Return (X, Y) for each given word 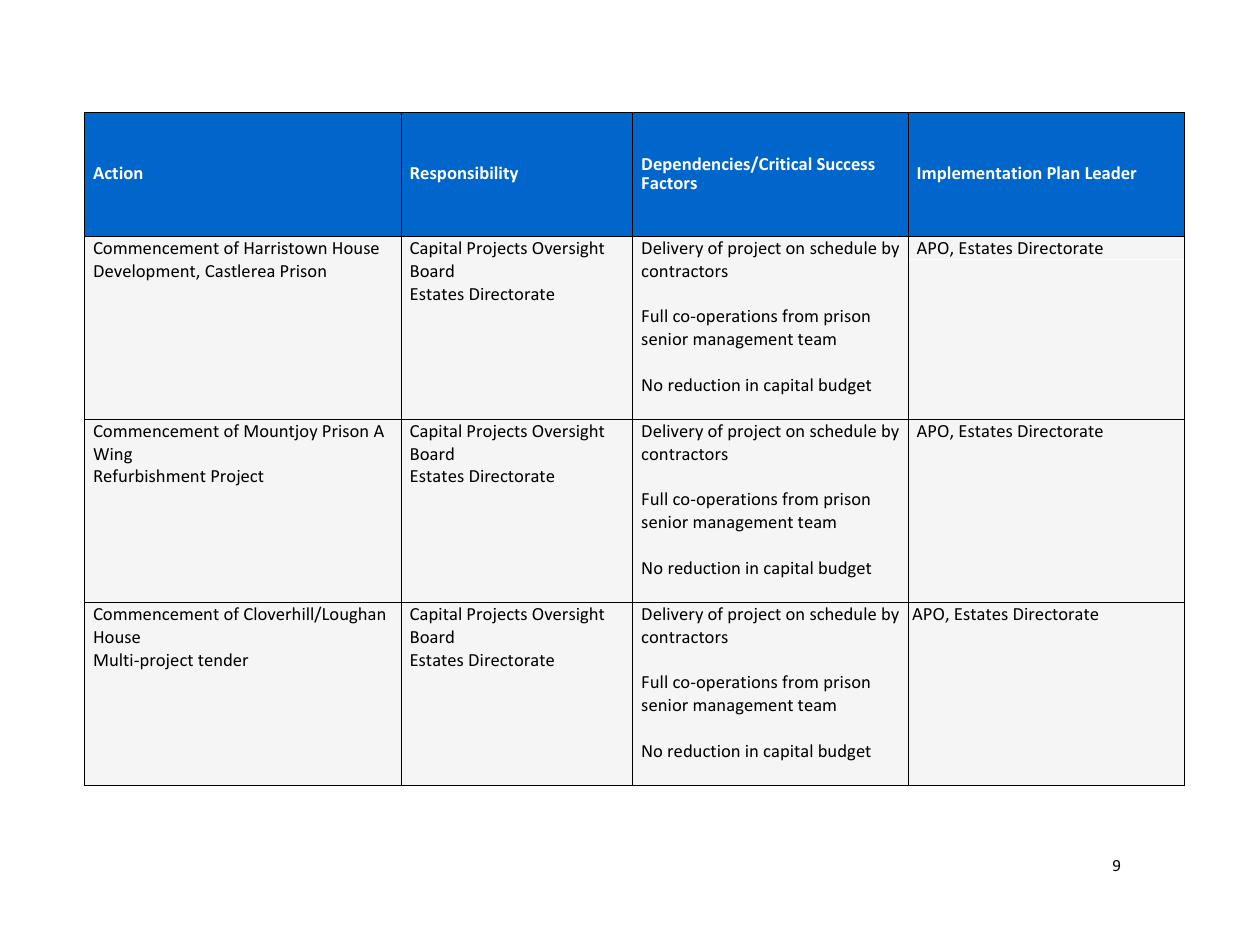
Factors (669, 183)
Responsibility (464, 174)
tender (223, 659)
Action (117, 173)
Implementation (979, 174)
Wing (112, 456)
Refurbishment (150, 475)
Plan (1063, 172)
